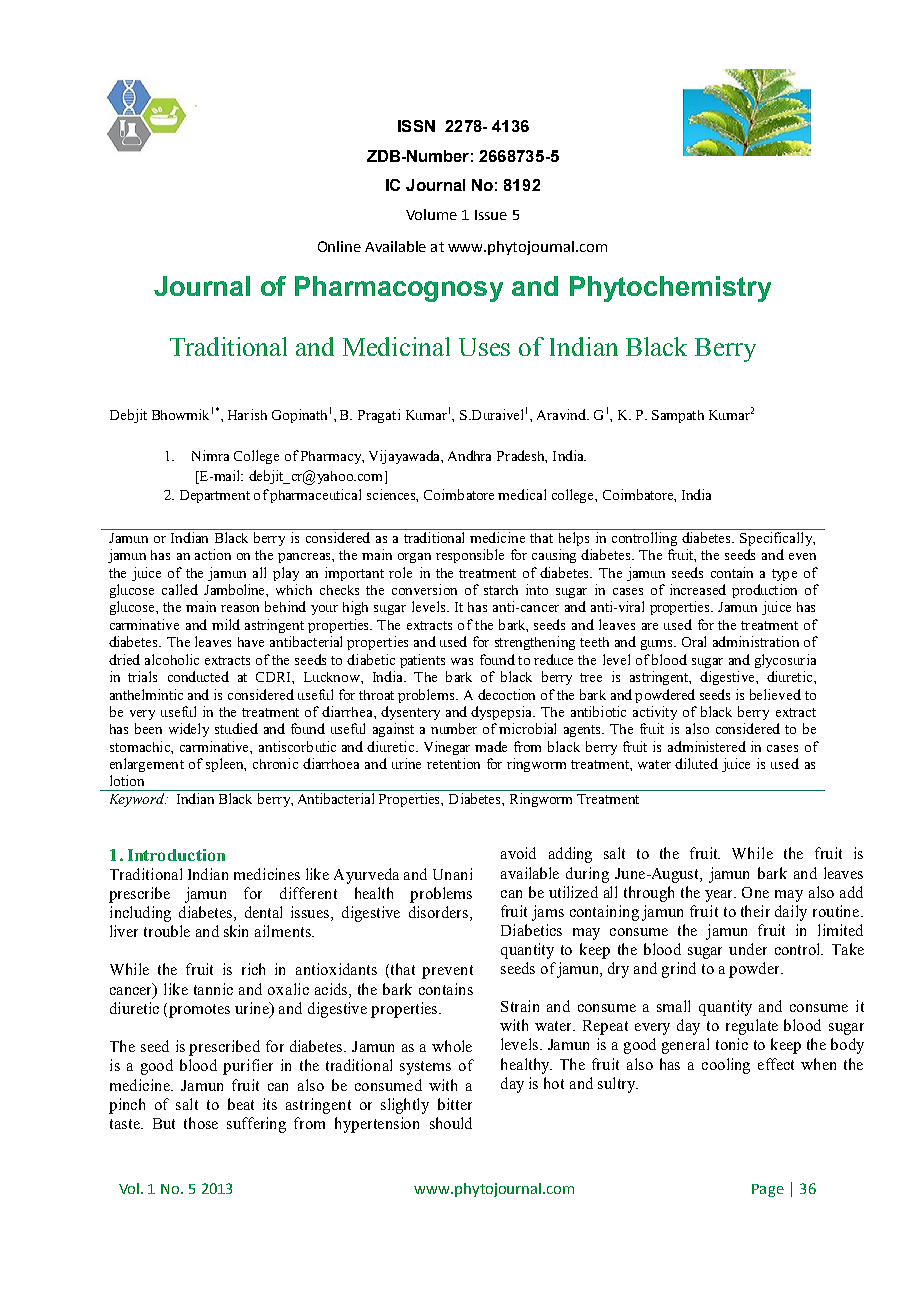 The width and height of the page is (924, 1308). What do you see at coordinates (176, 855) in the page?
I see `Introduction` at bounding box center [176, 855].
